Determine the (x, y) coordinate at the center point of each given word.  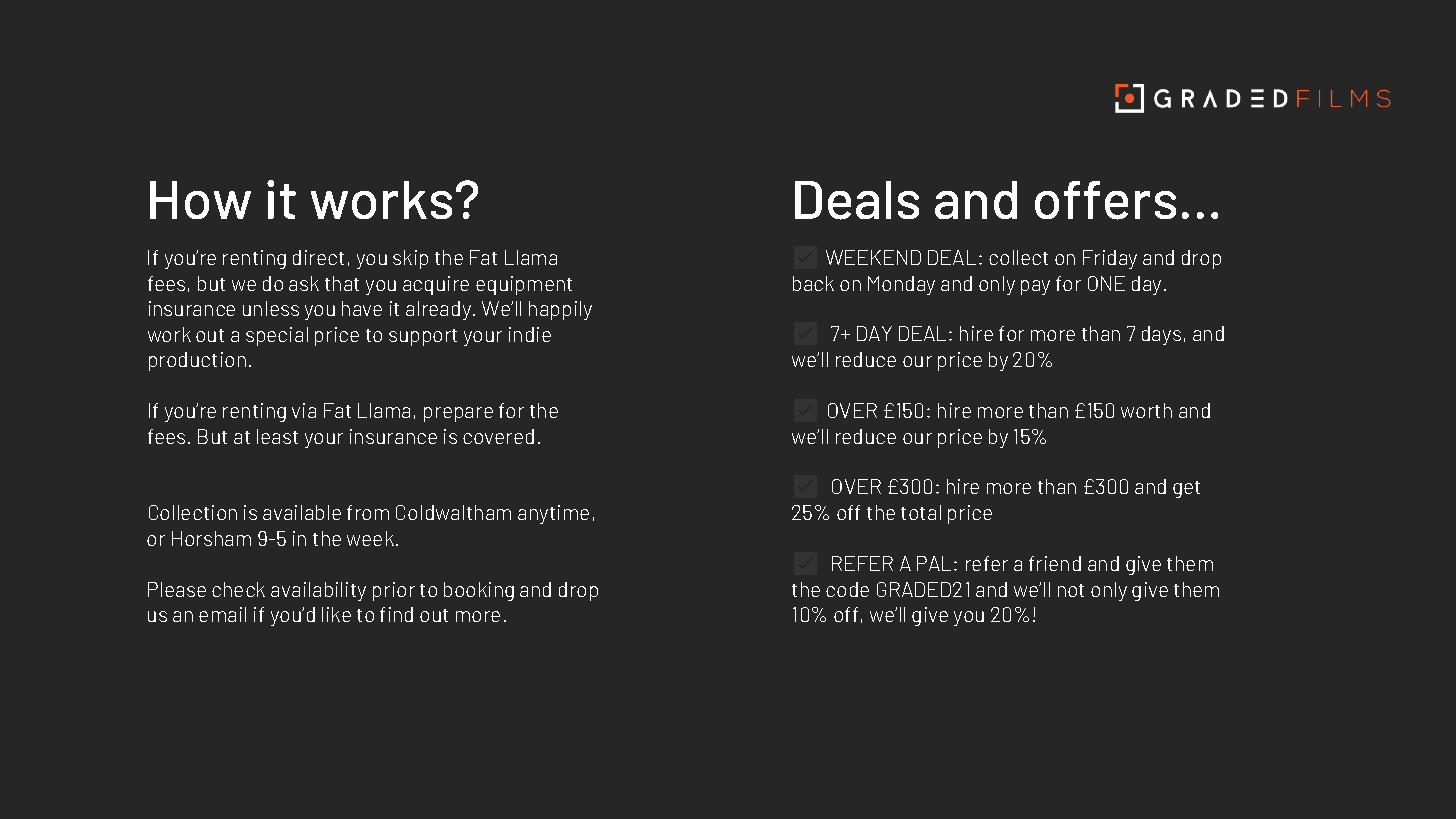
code (847, 589)
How (200, 200)
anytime (553, 514)
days (1161, 335)
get (1186, 489)
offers (1105, 200)
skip (410, 259)
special (277, 336)
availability (318, 591)
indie (530, 334)
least (277, 436)
